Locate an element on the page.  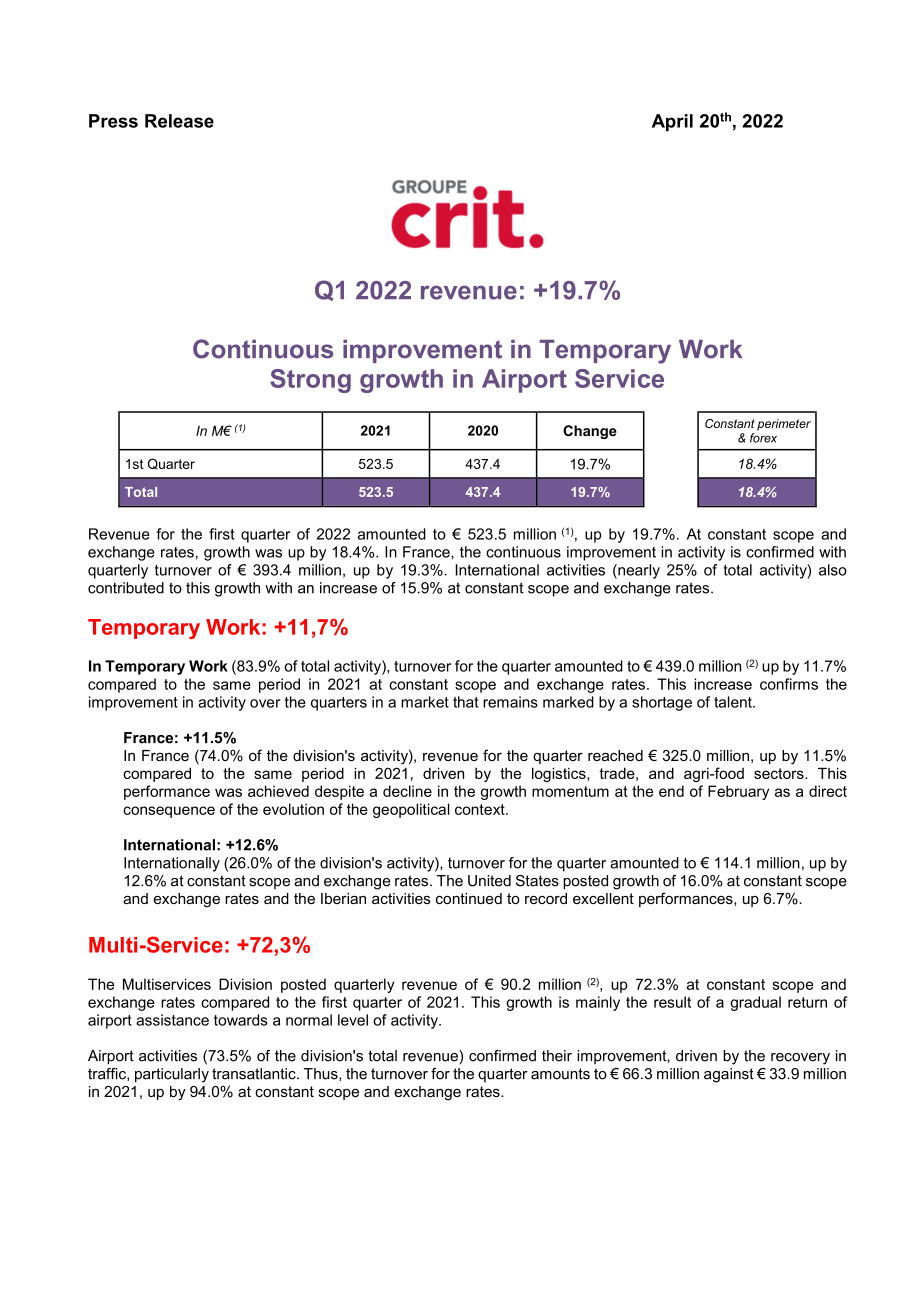
April is located at coordinates (672, 122).
